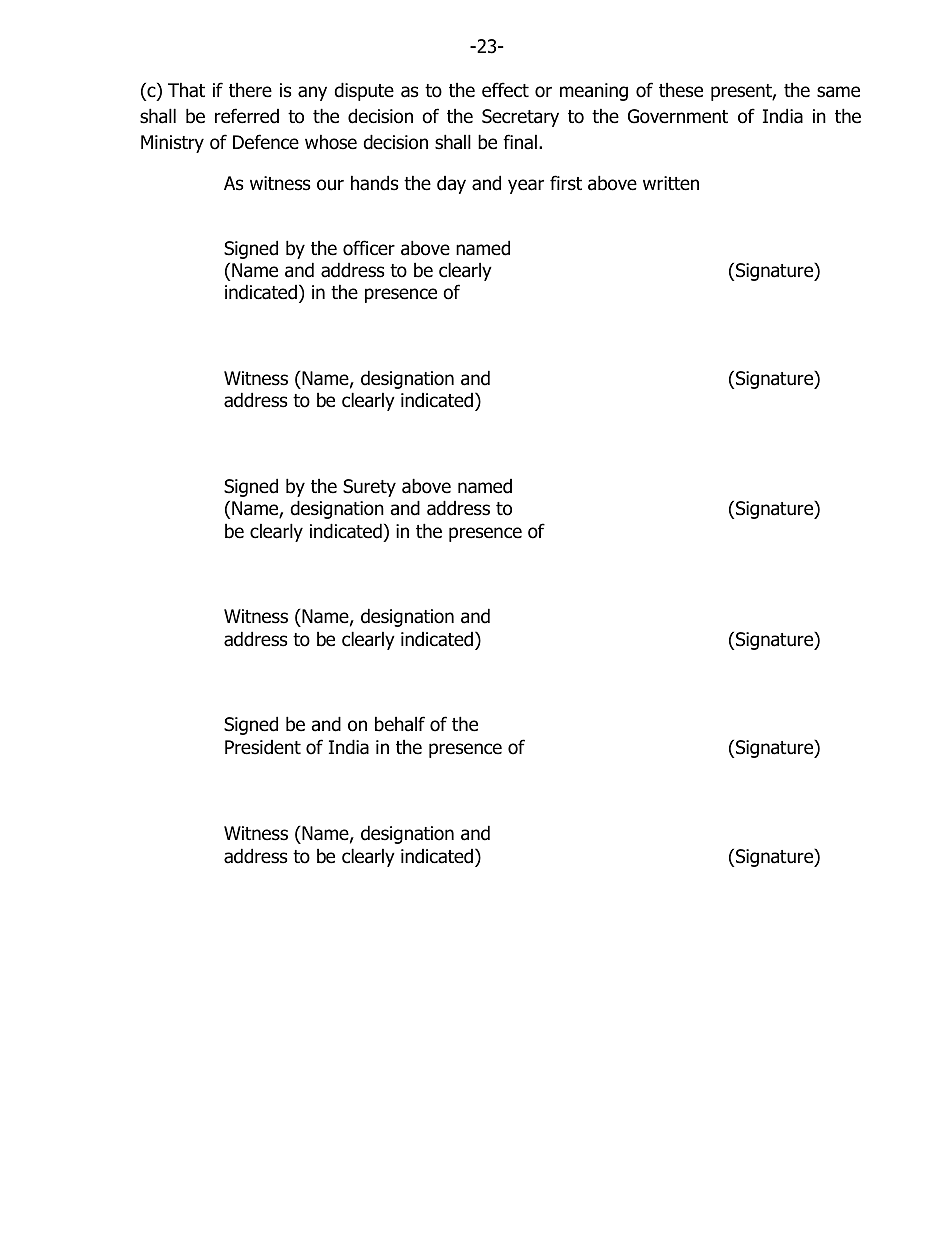 The image size is (952, 1233). Describe the element at coordinates (671, 183) in the screenshot. I see `written` at that location.
